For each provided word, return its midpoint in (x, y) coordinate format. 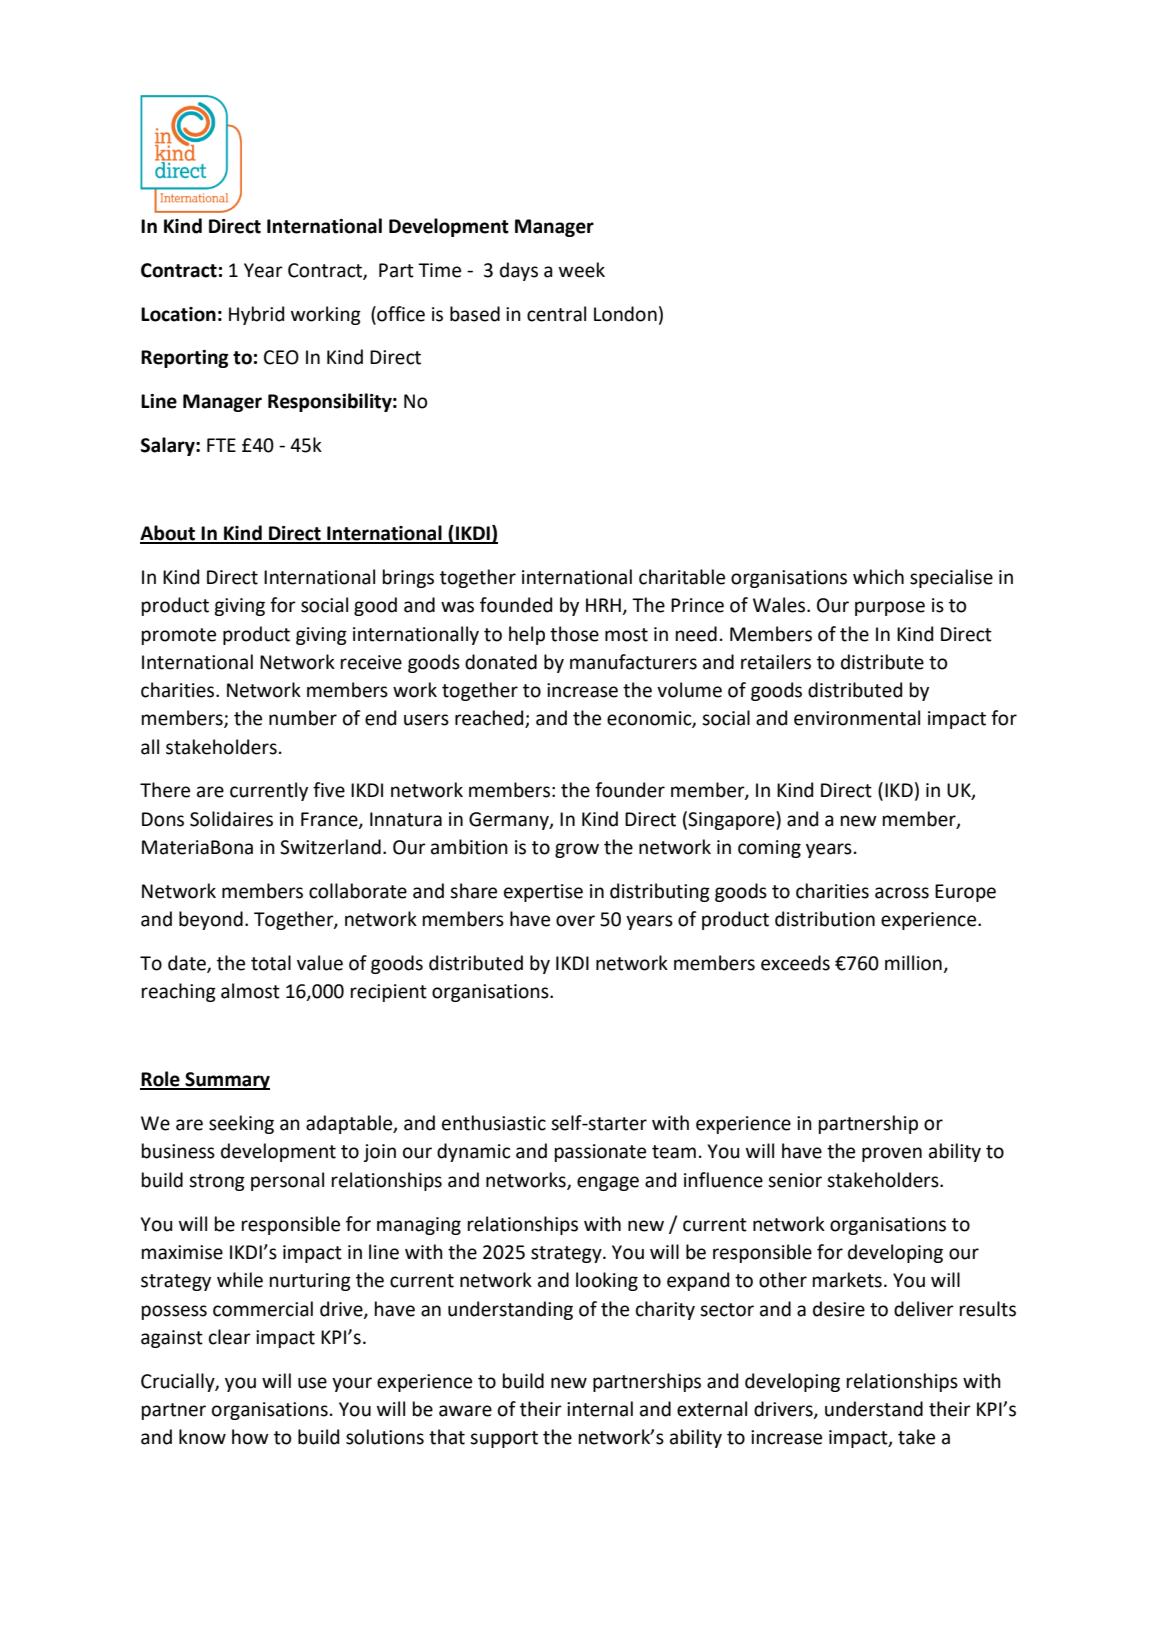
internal (600, 1409)
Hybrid (256, 315)
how (250, 1437)
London (625, 314)
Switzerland (330, 847)
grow (577, 850)
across (902, 893)
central (556, 314)
